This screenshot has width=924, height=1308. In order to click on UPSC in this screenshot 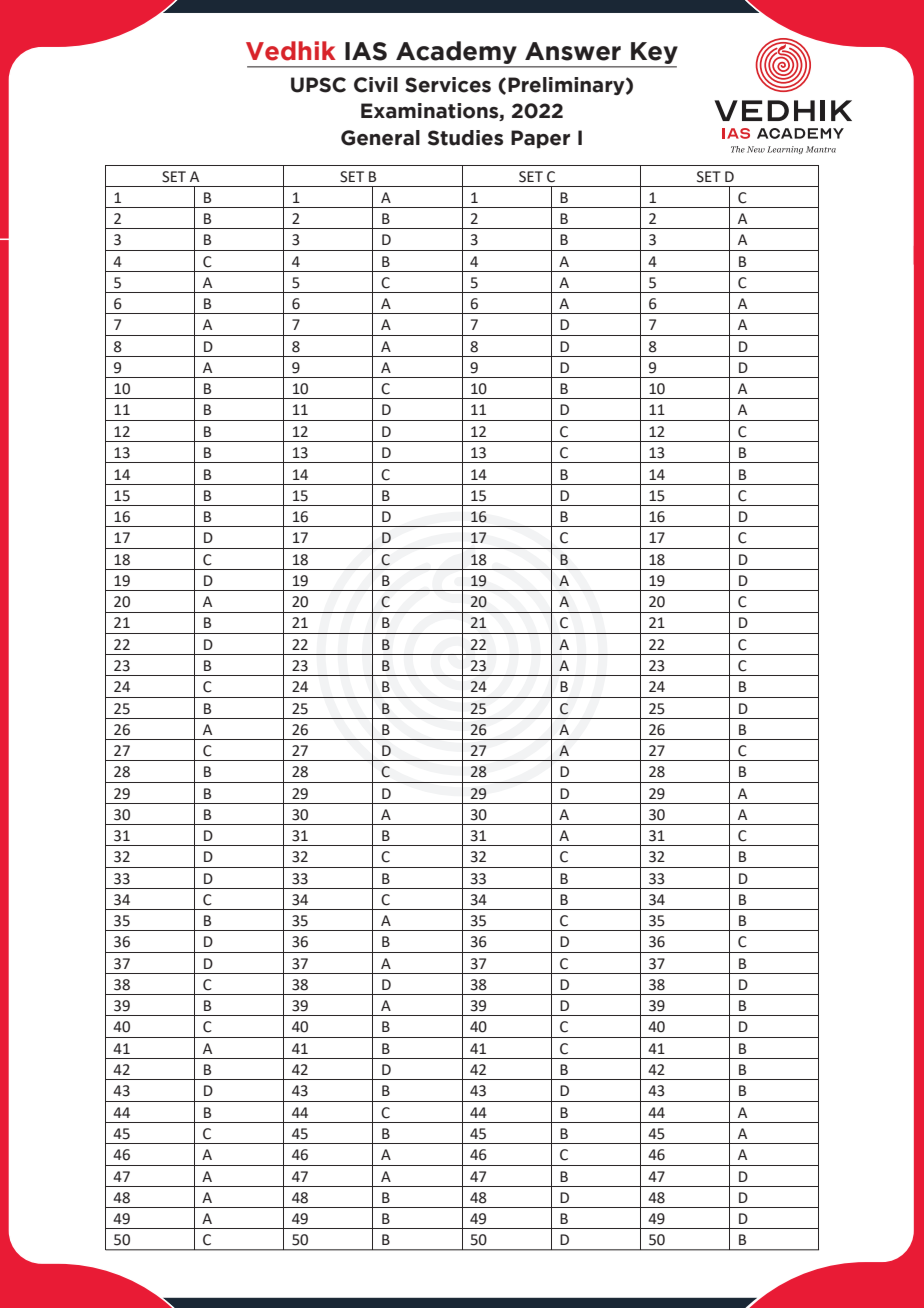, I will do `click(318, 85)`.
